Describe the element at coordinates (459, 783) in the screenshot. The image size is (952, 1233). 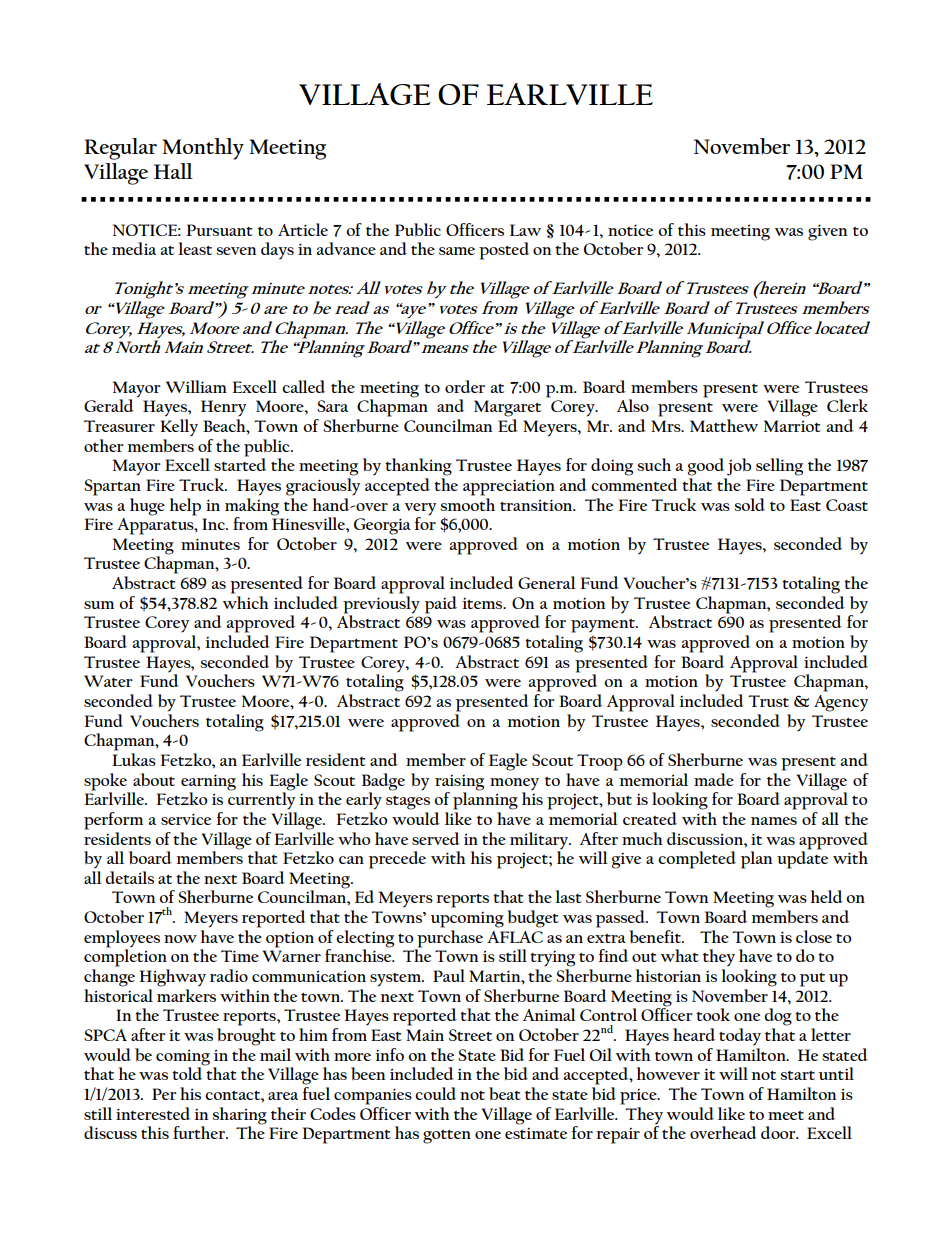
I see `raising` at that location.
